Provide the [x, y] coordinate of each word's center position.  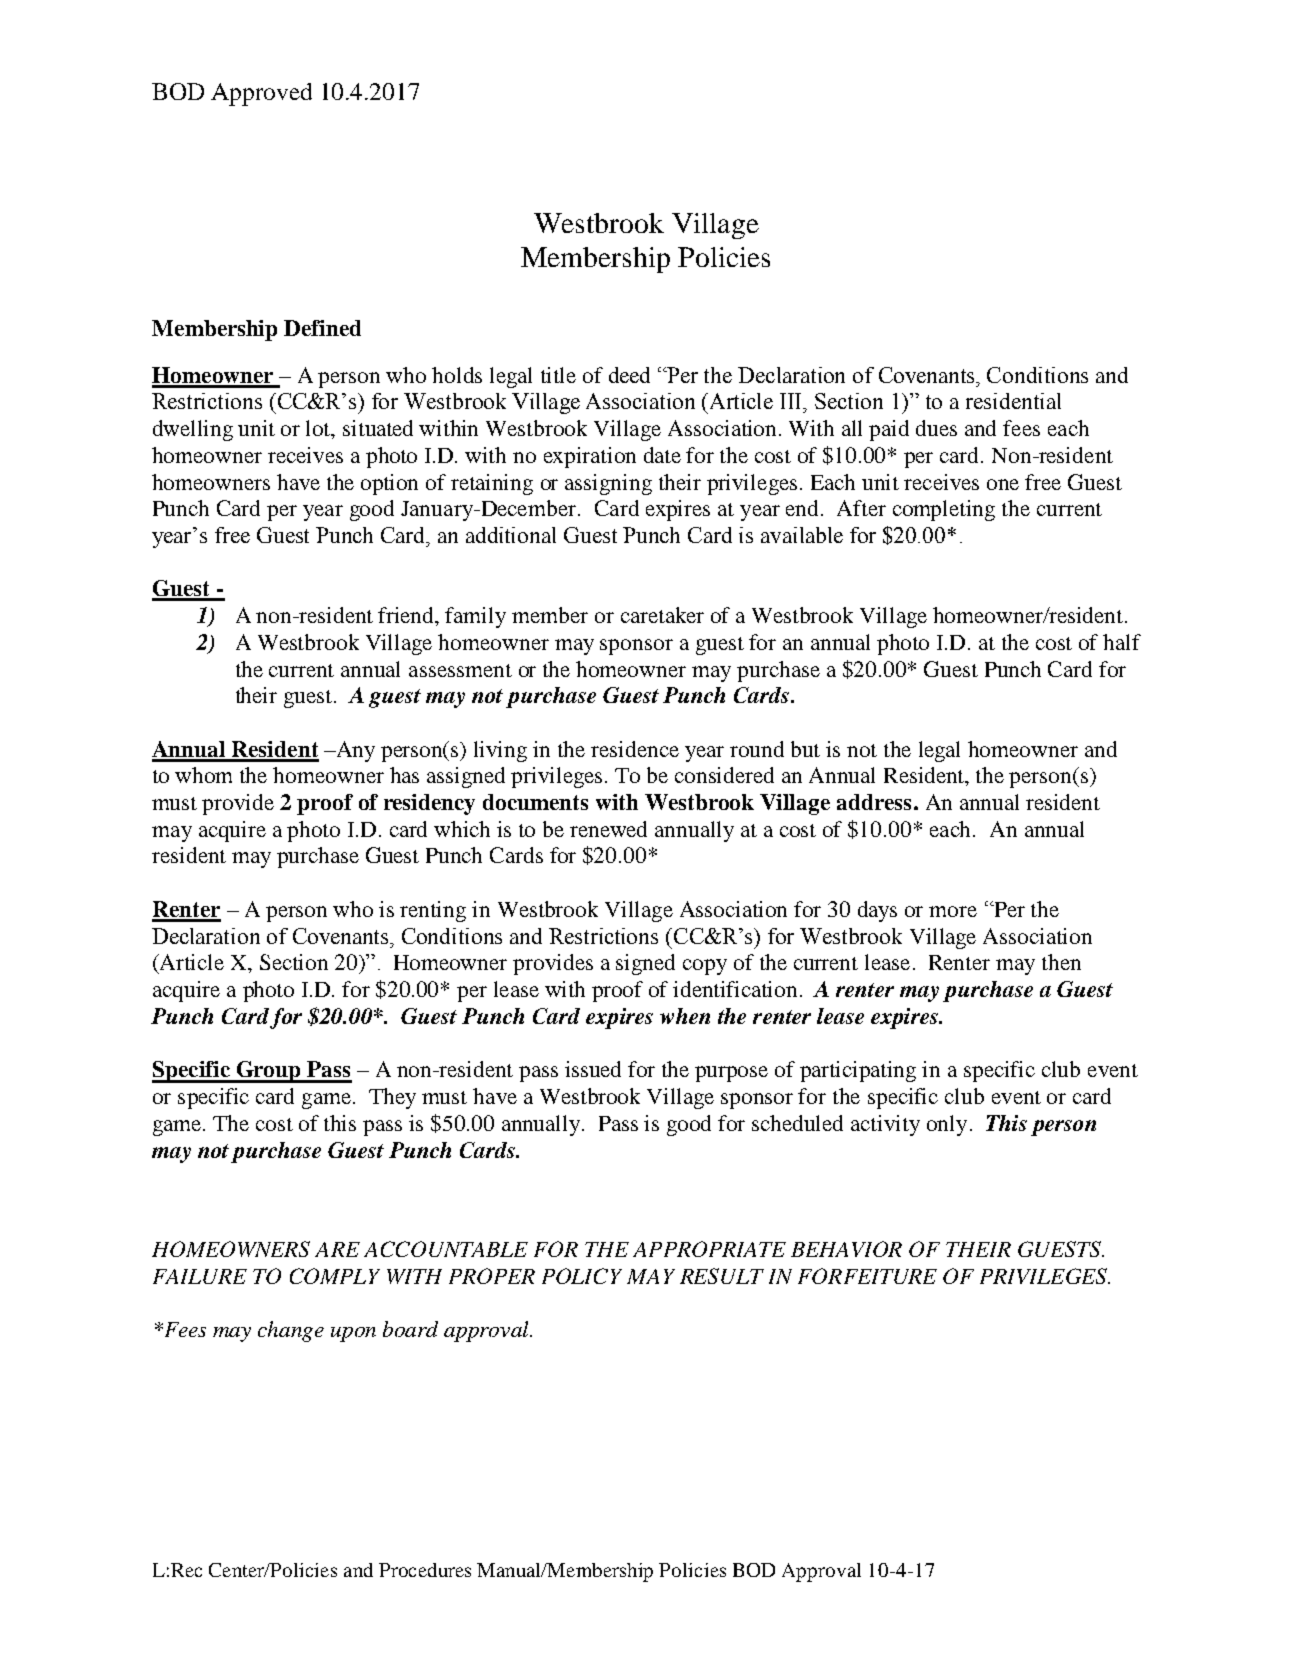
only [947, 1125]
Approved [261, 94]
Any [354, 751]
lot [319, 429]
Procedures [425, 1570]
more [953, 911]
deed [629, 375]
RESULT [722, 1276]
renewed [608, 829]
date [662, 455]
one [1003, 484]
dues [936, 428]
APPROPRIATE [709, 1249]
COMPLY [335, 1276]
